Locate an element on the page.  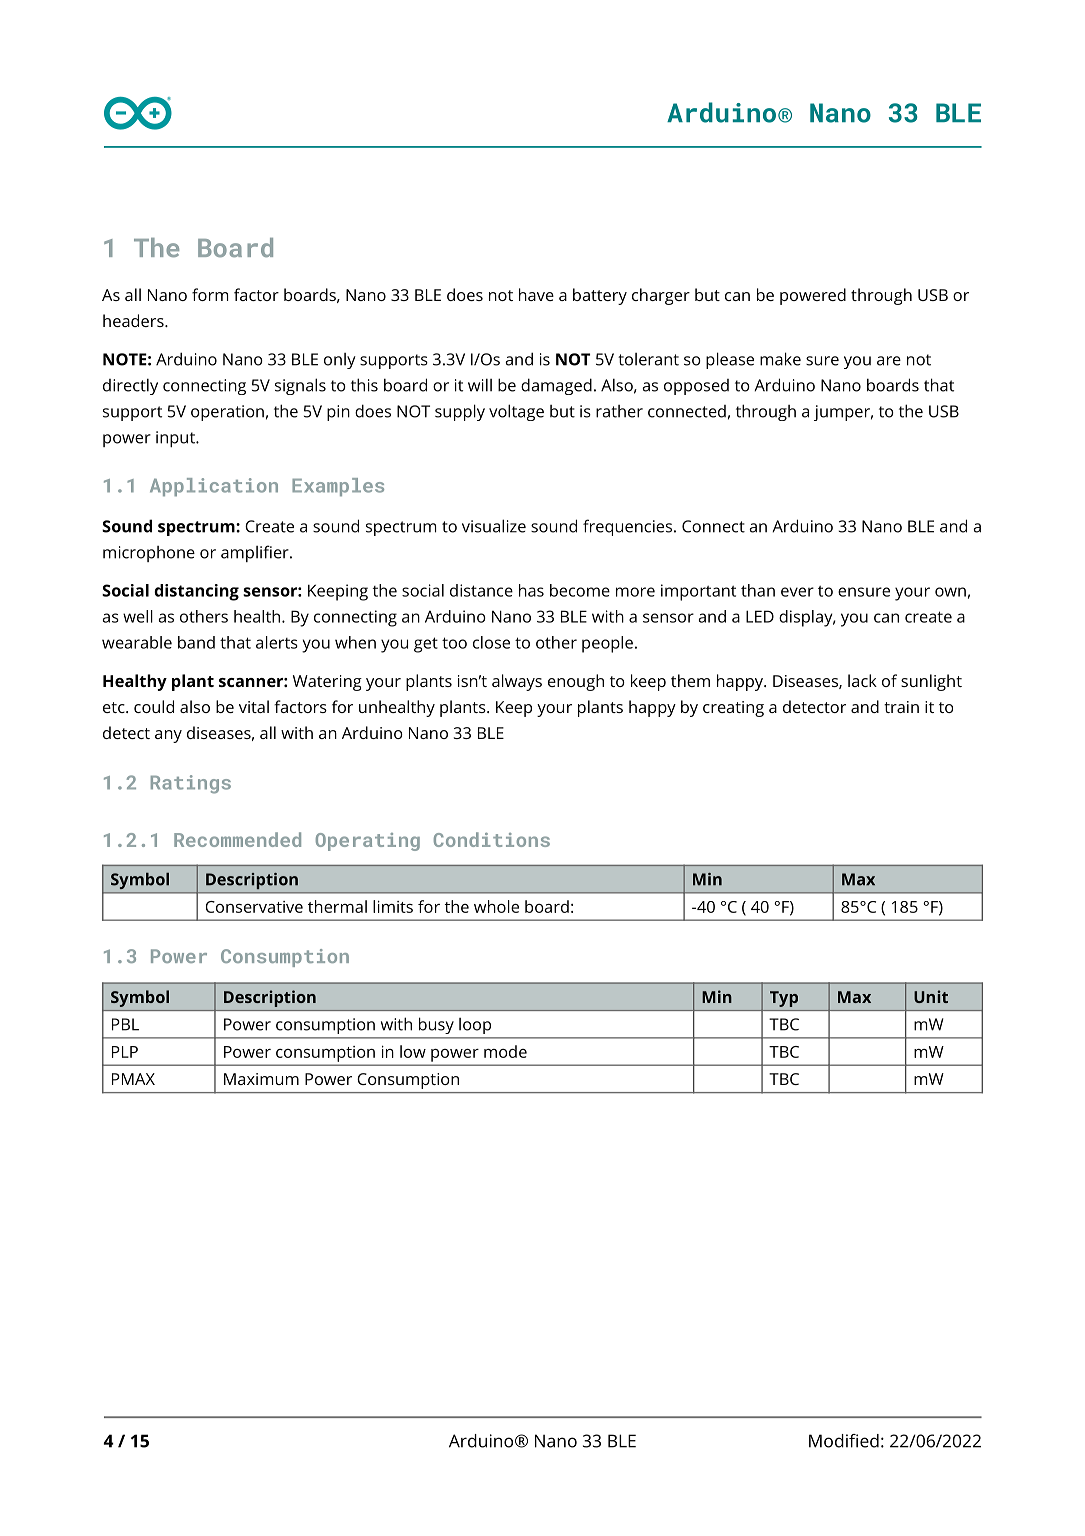
are is located at coordinates (889, 361).
